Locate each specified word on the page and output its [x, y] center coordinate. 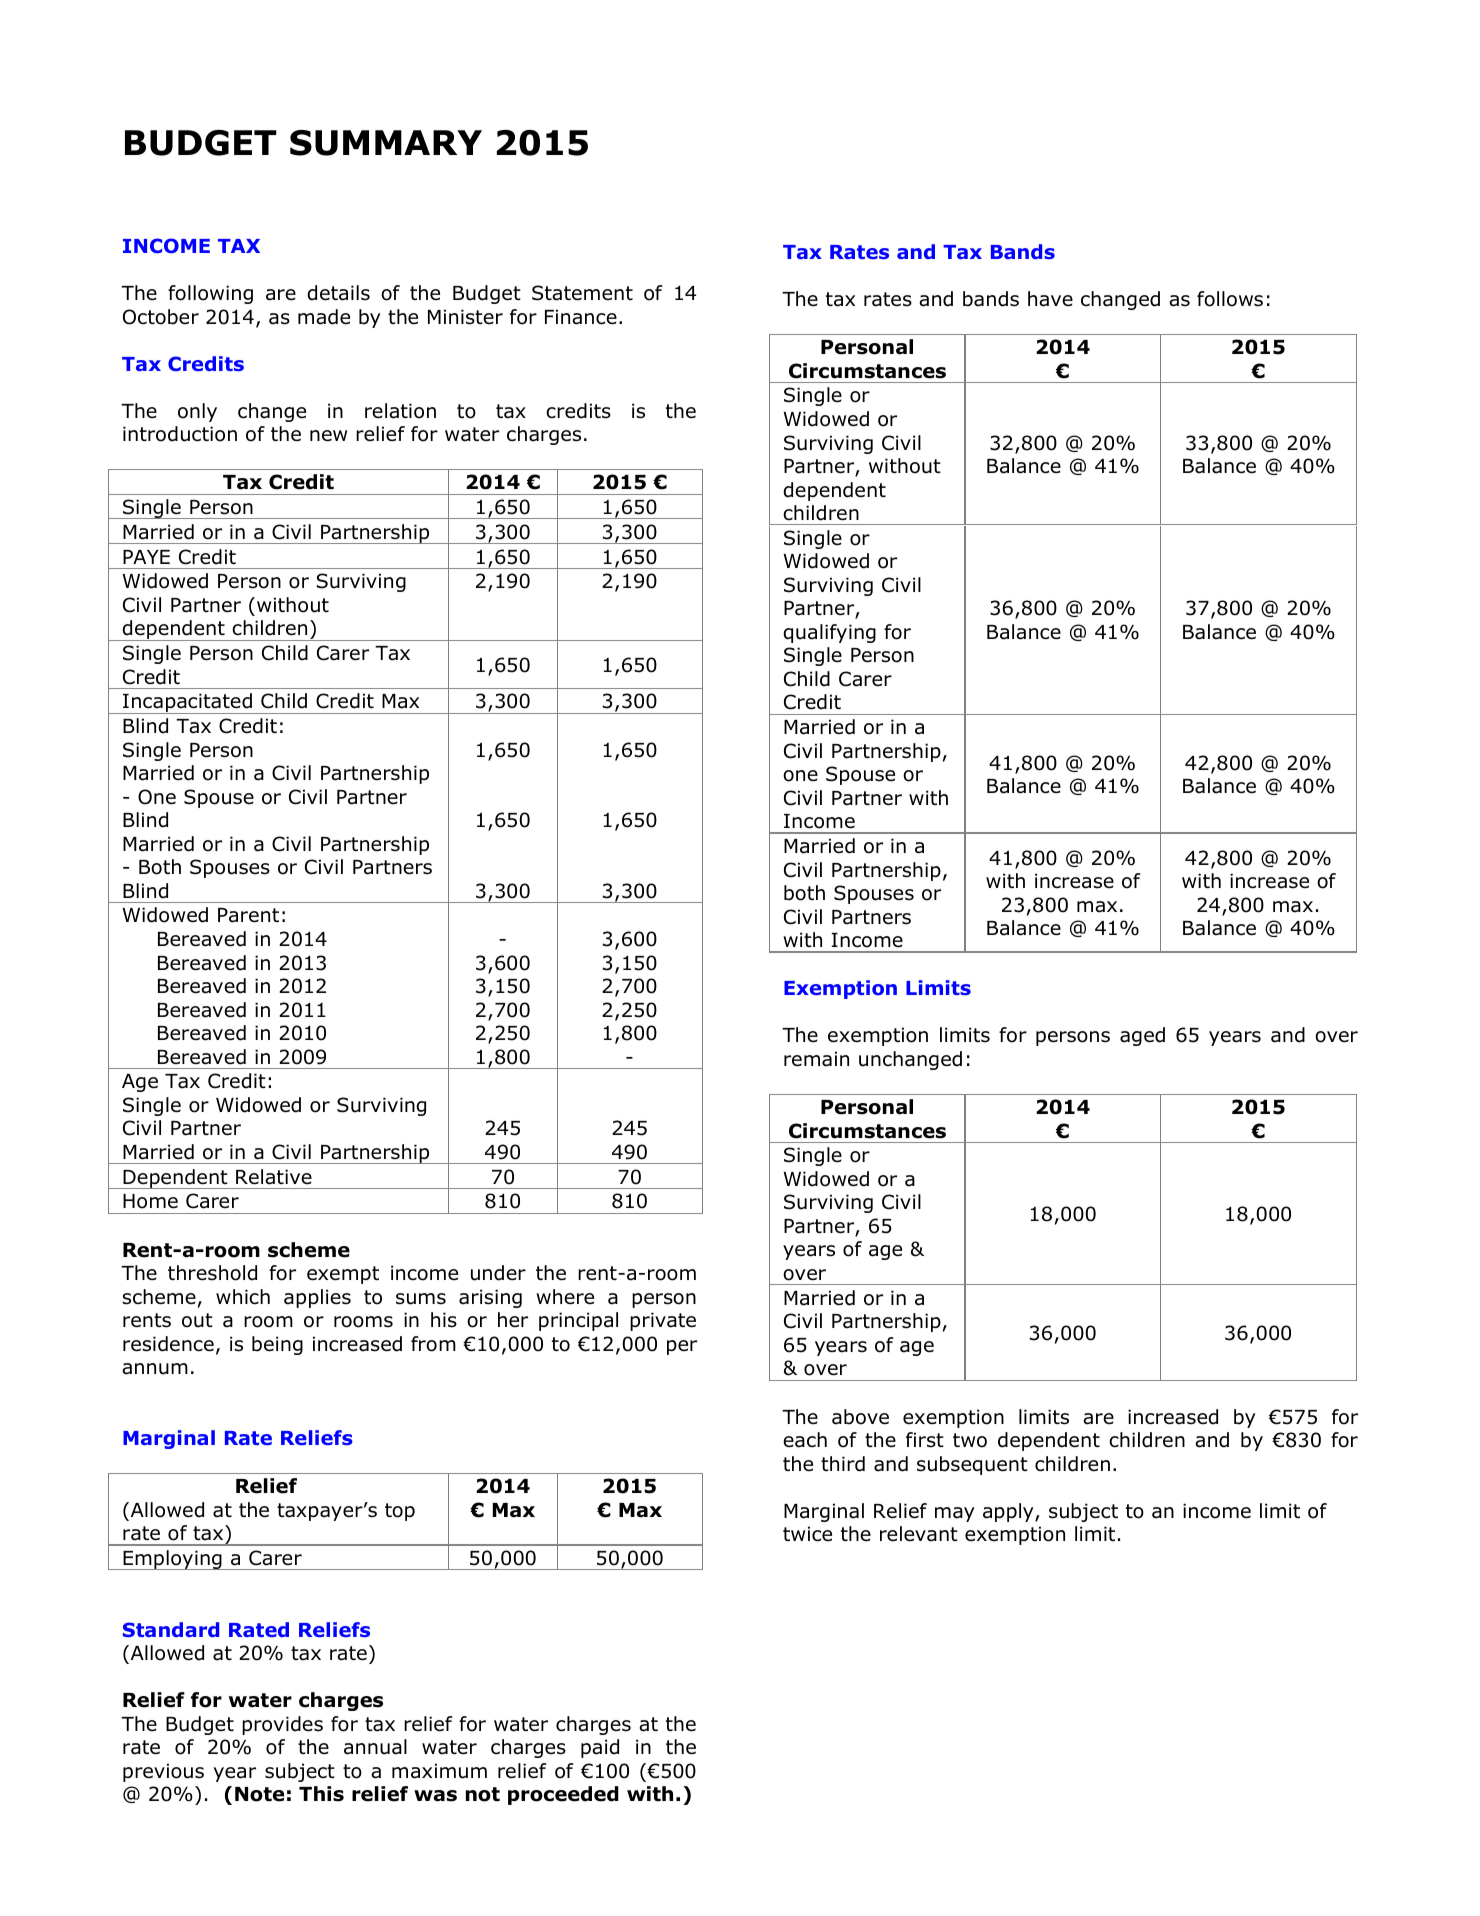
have [1050, 299]
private [663, 1321]
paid [600, 1748]
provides [282, 1725]
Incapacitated [187, 703]
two [970, 1440]
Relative [274, 1177]
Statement [582, 293]
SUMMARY [386, 143]
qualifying [829, 633]
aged [1142, 1036]
